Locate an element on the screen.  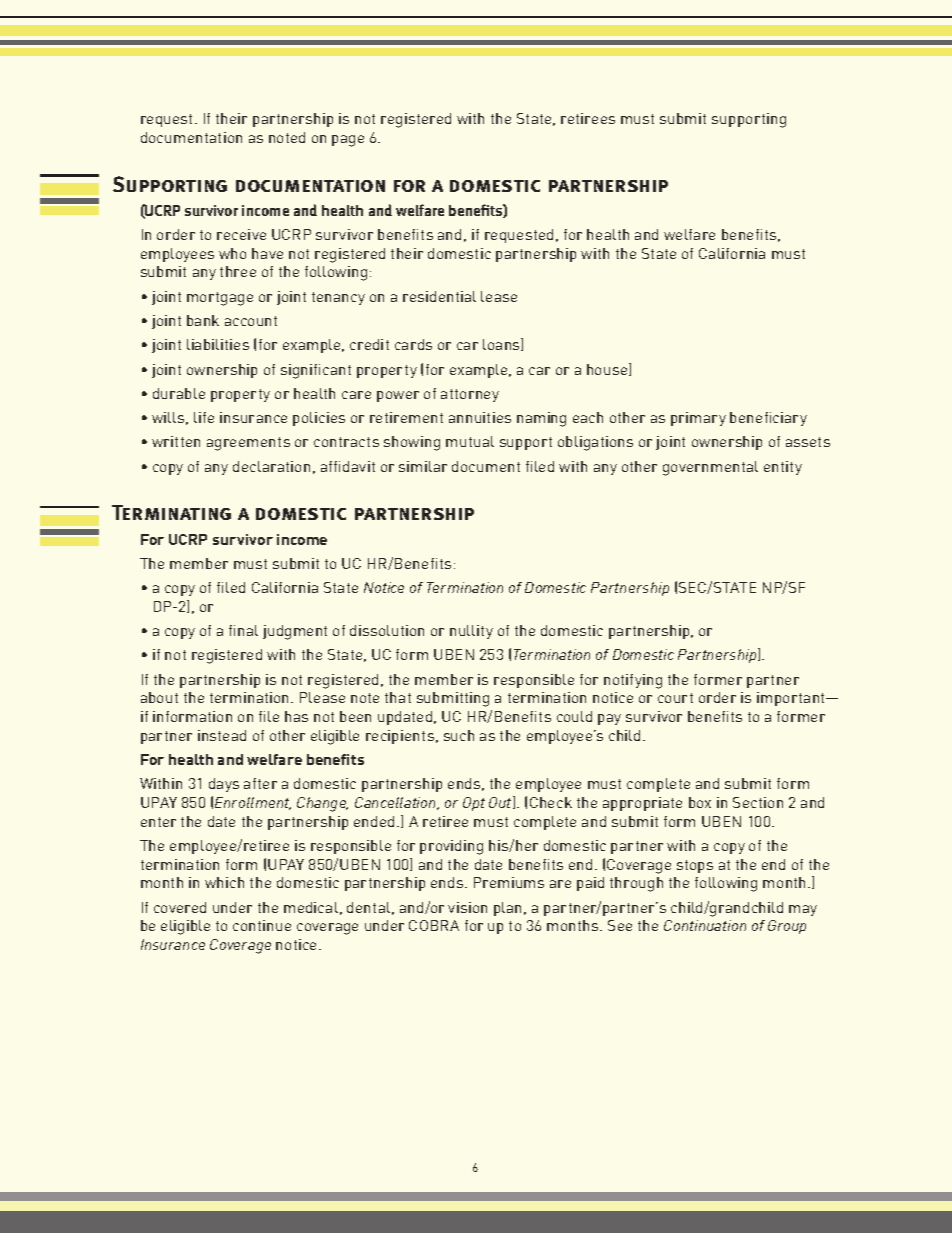
such is located at coordinates (459, 735).
